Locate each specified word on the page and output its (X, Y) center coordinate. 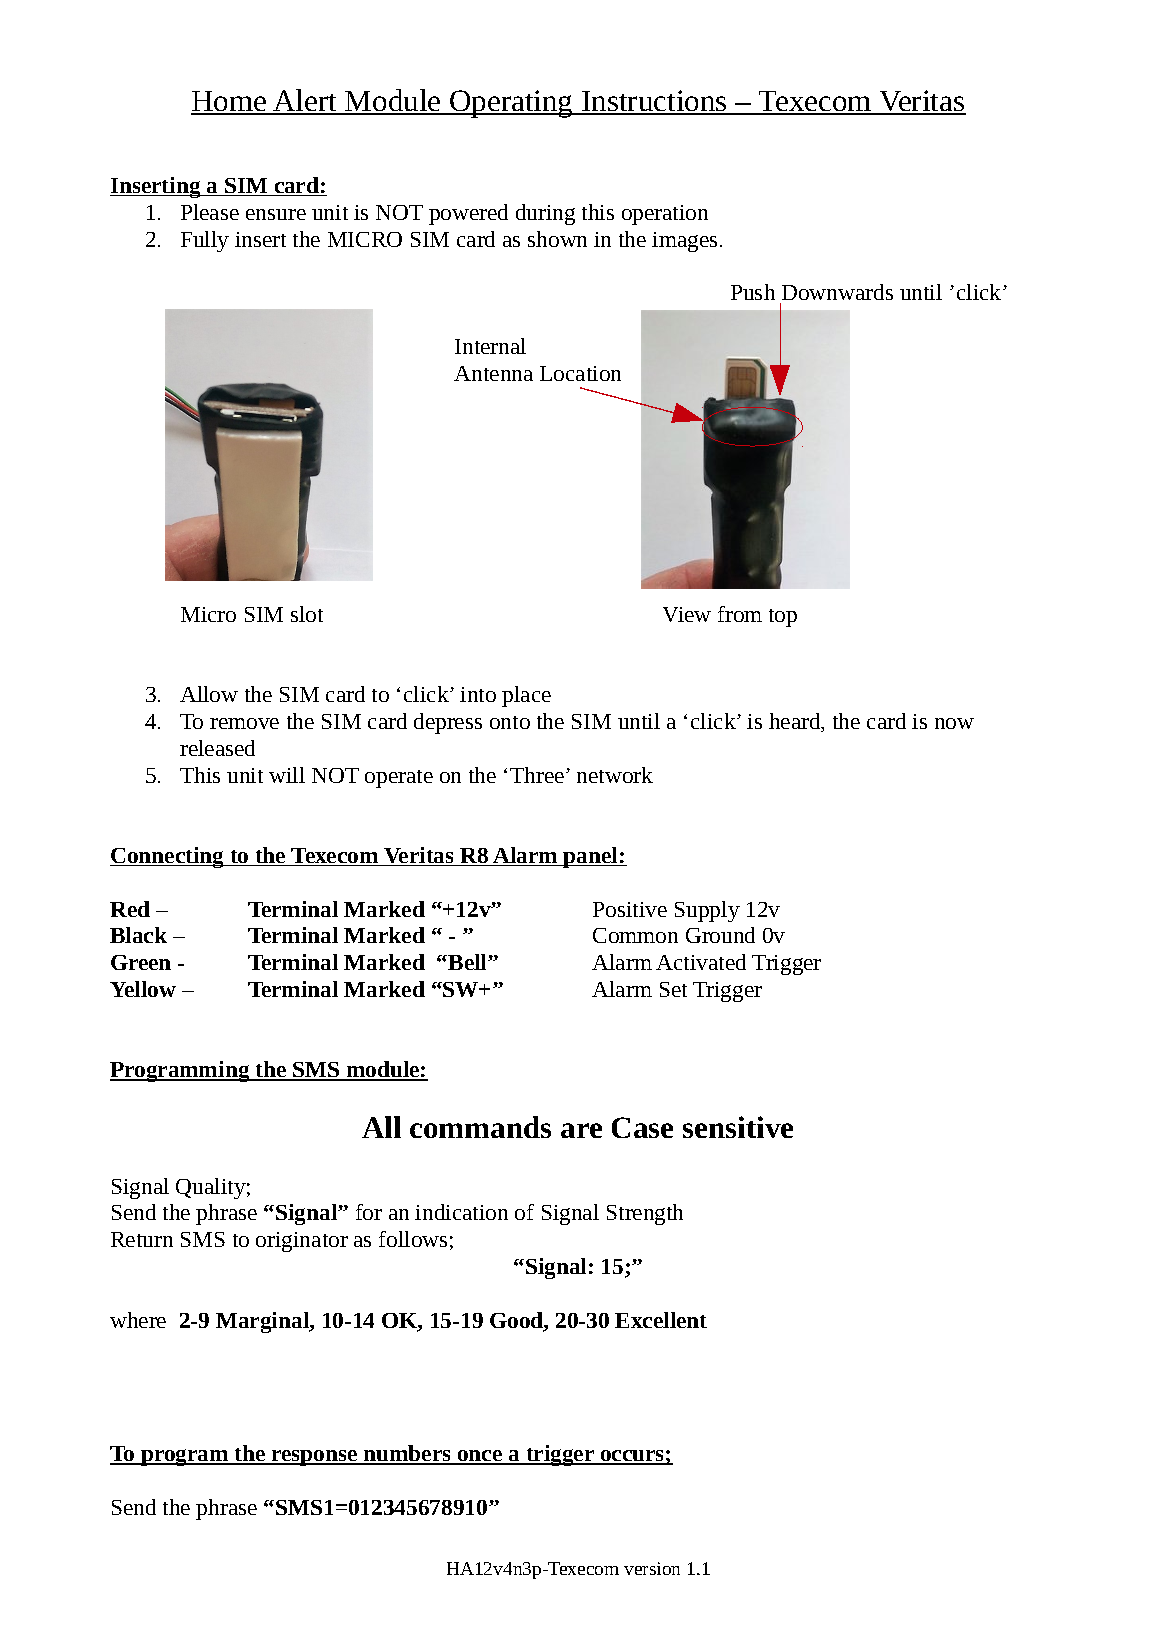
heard (796, 722)
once (480, 1457)
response (315, 1458)
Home (230, 102)
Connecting (168, 857)
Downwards (837, 292)
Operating (511, 104)
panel (591, 857)
